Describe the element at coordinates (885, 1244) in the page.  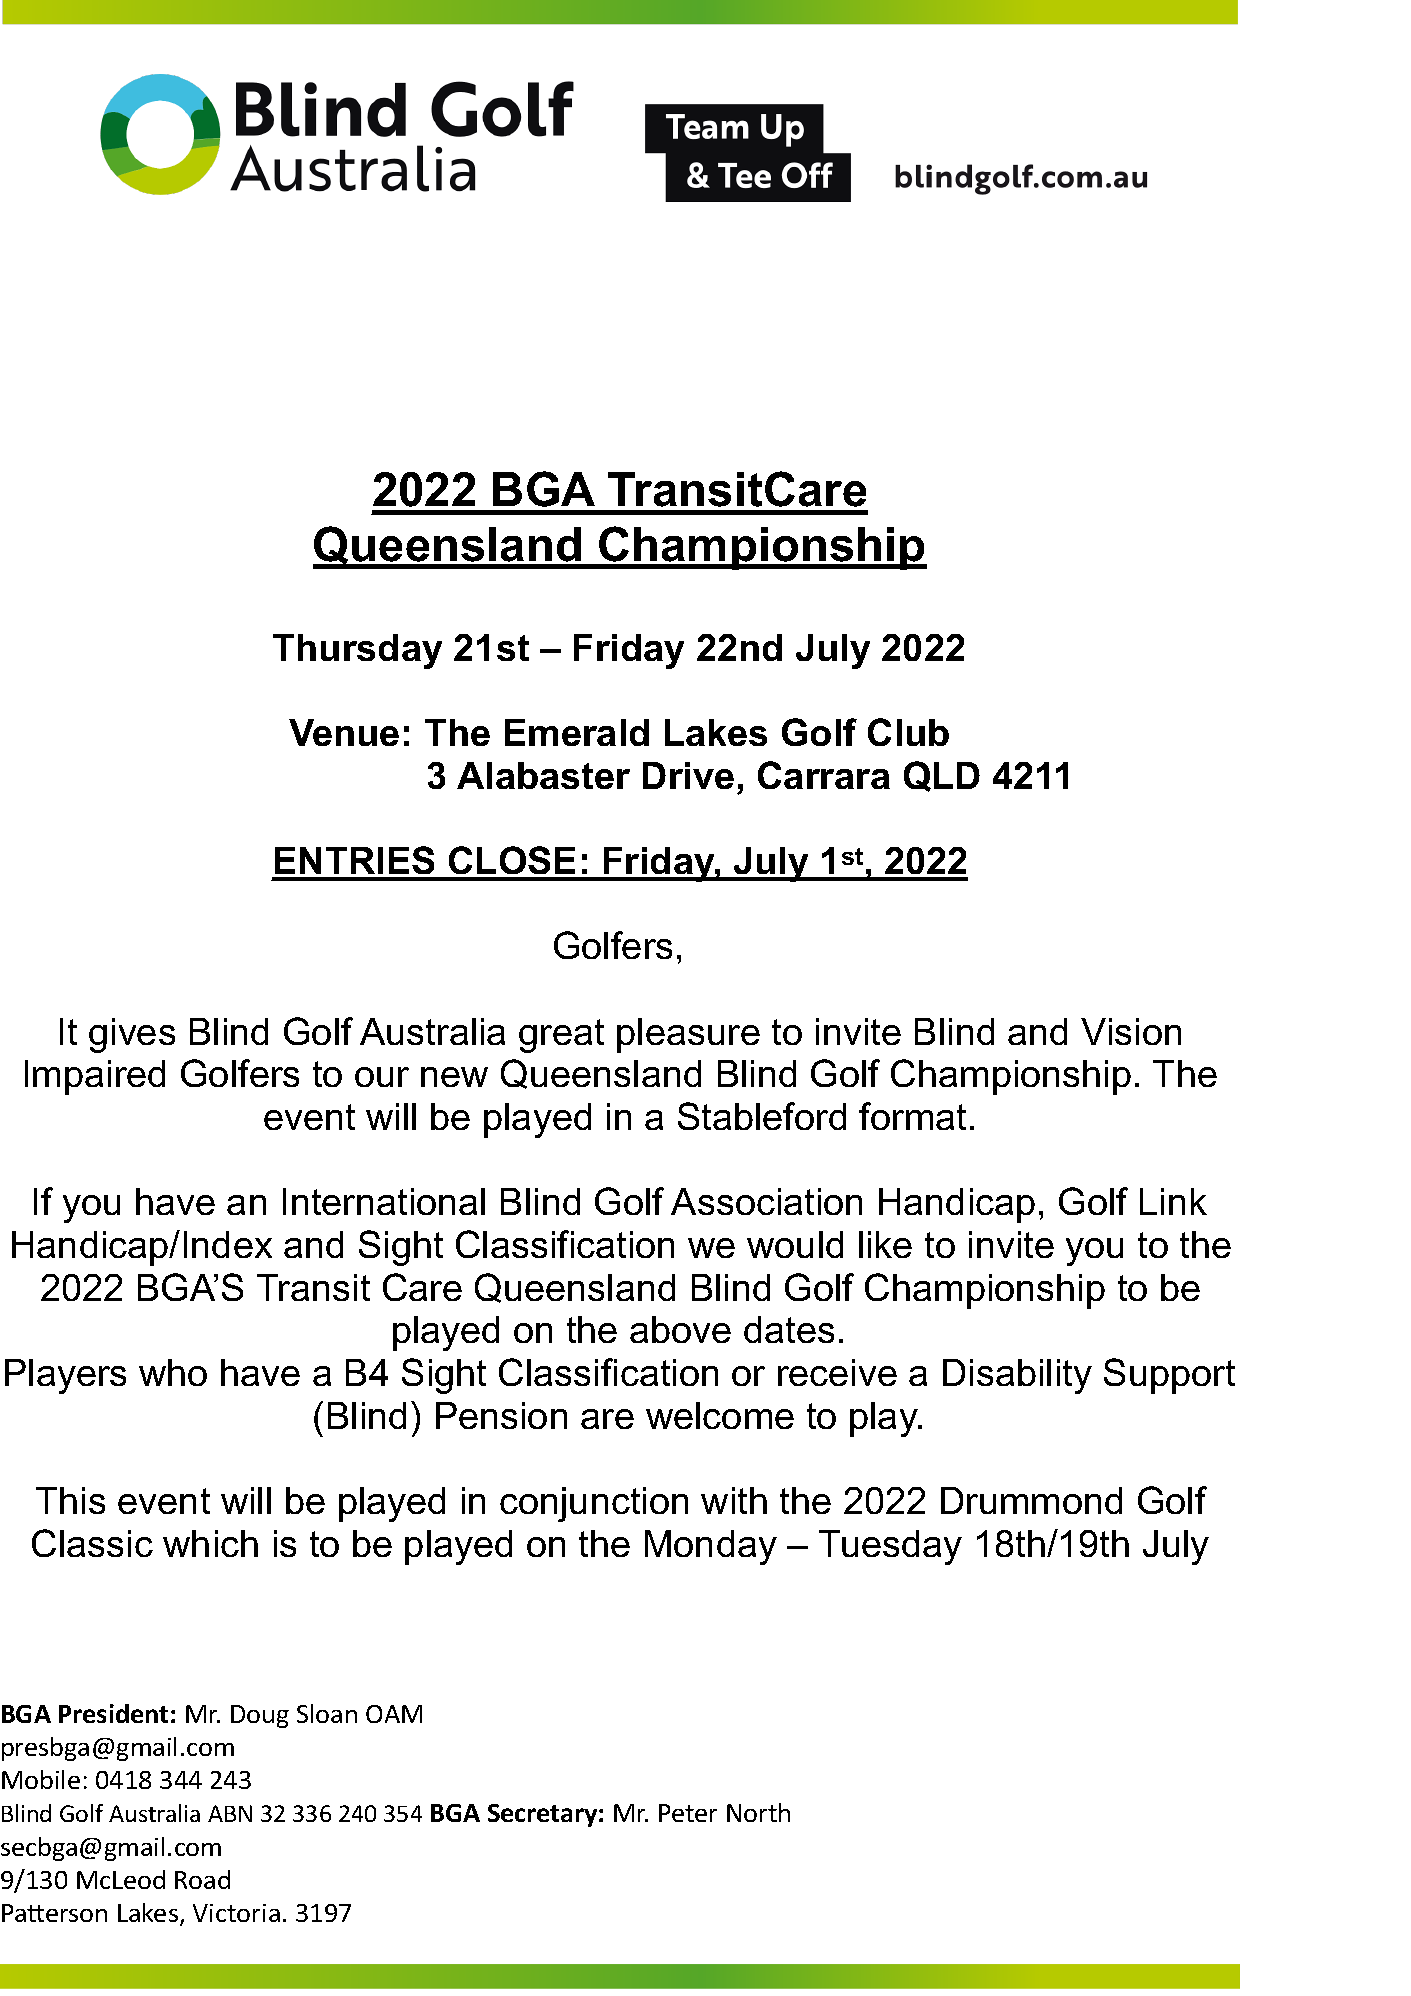
I see `like` at that location.
